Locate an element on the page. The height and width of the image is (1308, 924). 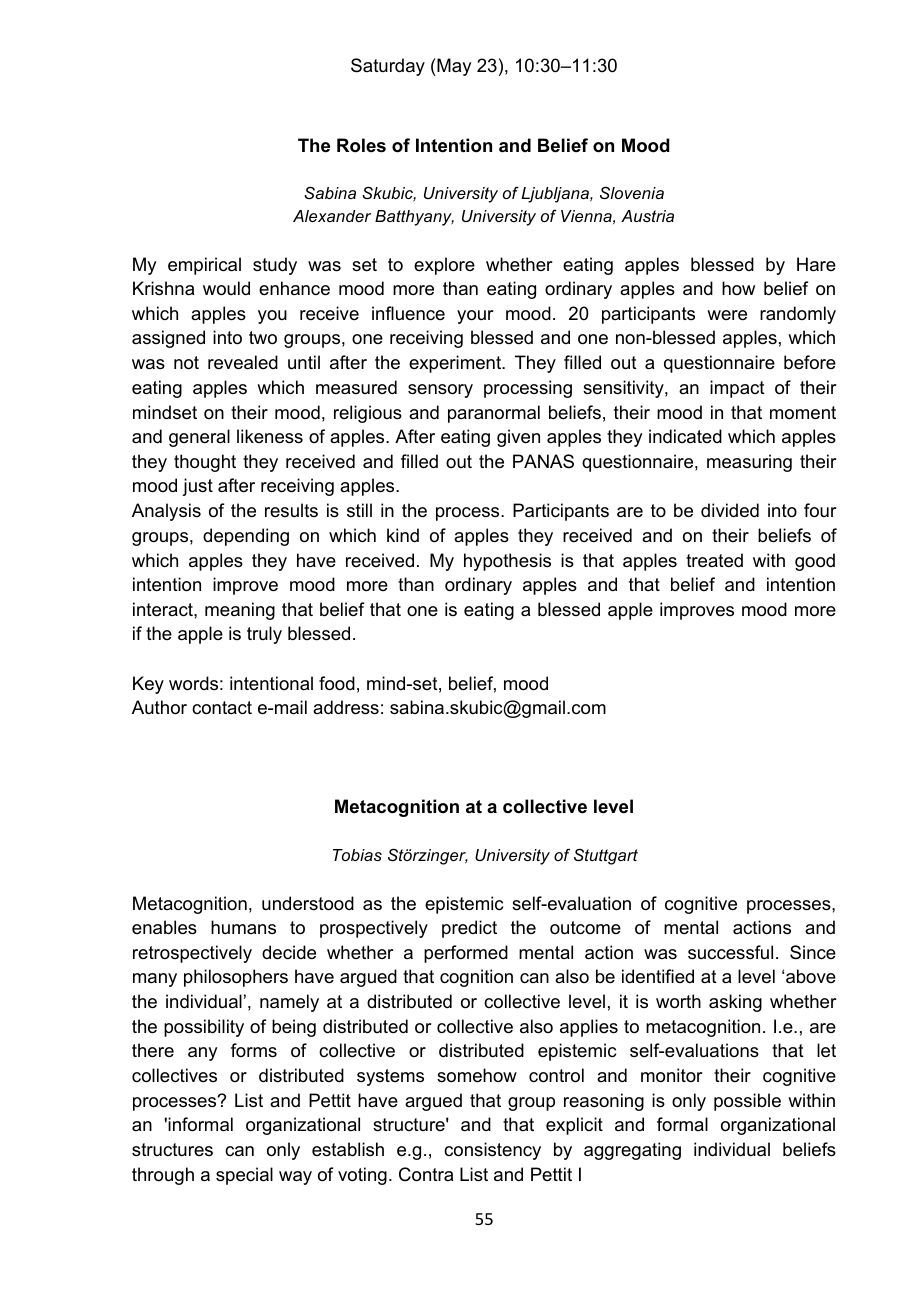
Slovenia is located at coordinates (632, 192).
